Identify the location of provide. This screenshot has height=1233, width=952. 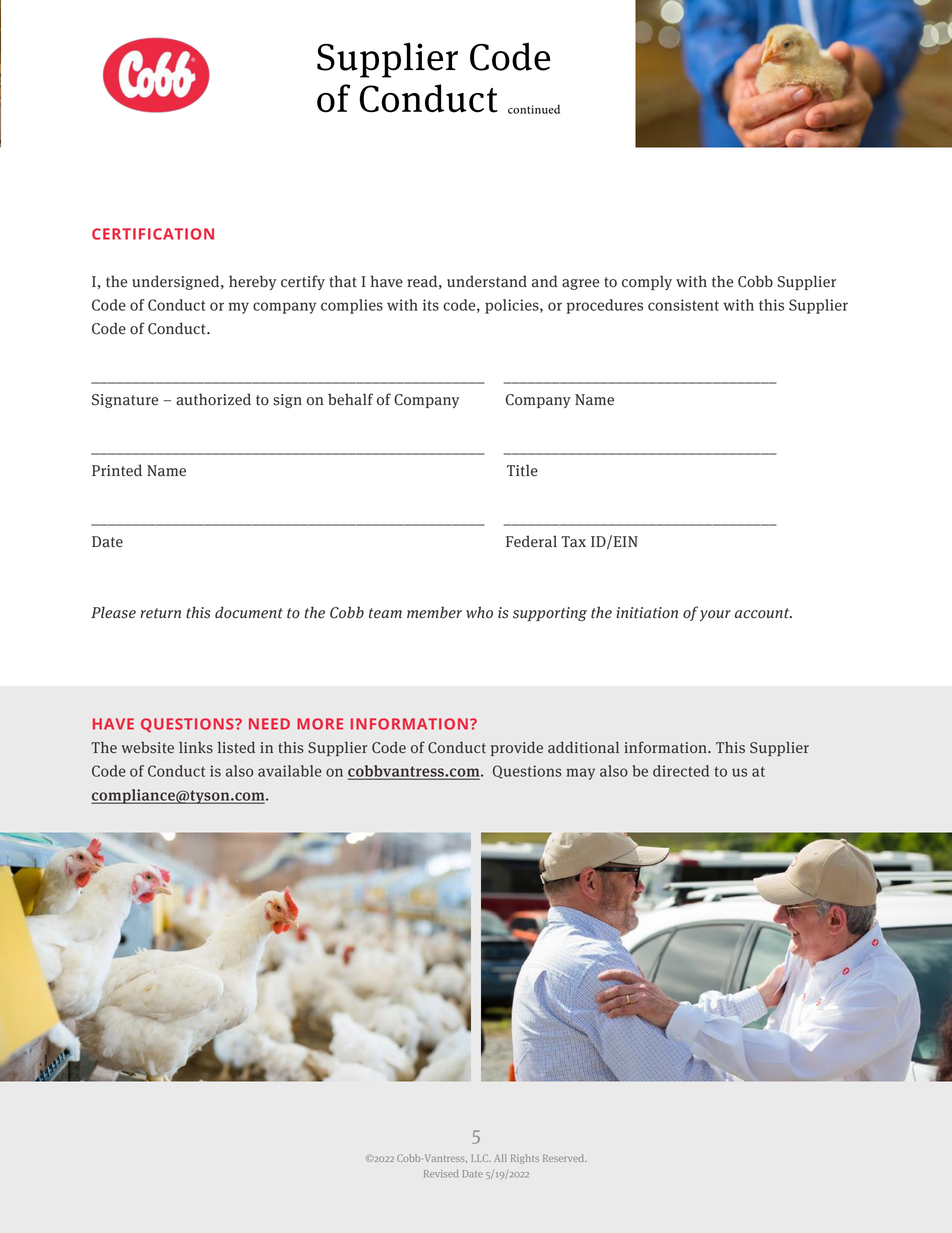
(517, 748).
